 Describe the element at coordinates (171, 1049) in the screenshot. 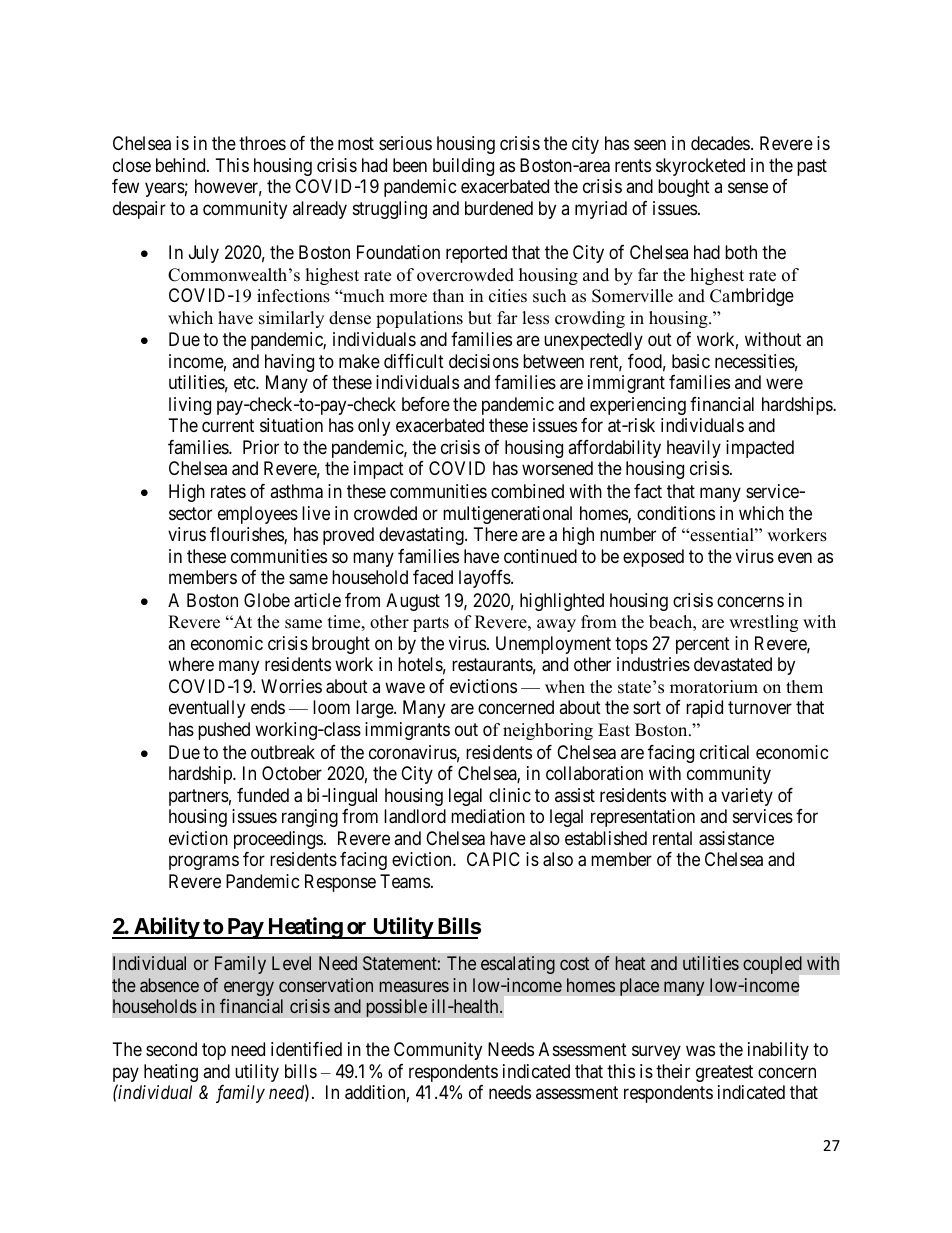

I see `second` at that location.
